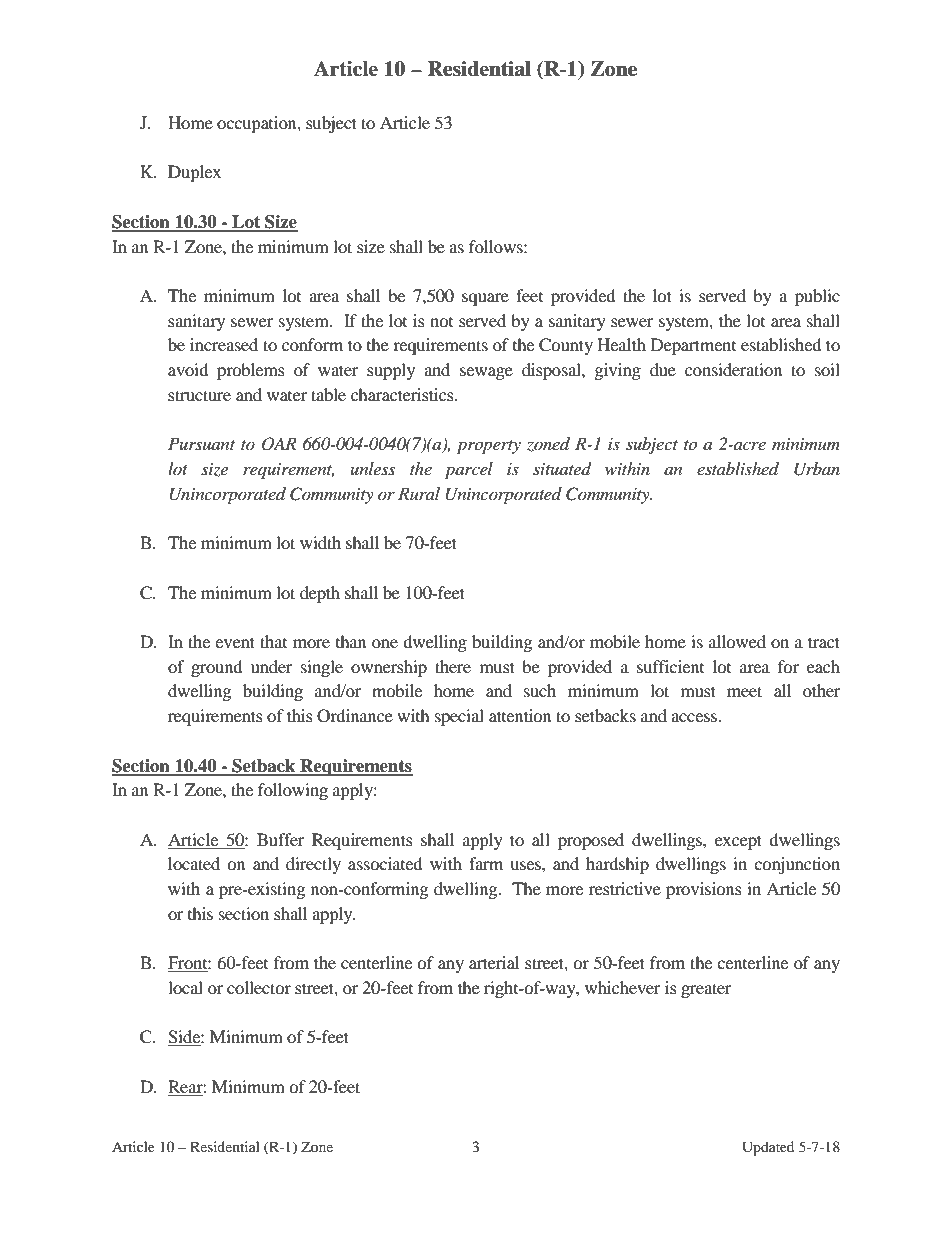 This image has height=1233, width=952. I want to click on square, so click(485, 299).
